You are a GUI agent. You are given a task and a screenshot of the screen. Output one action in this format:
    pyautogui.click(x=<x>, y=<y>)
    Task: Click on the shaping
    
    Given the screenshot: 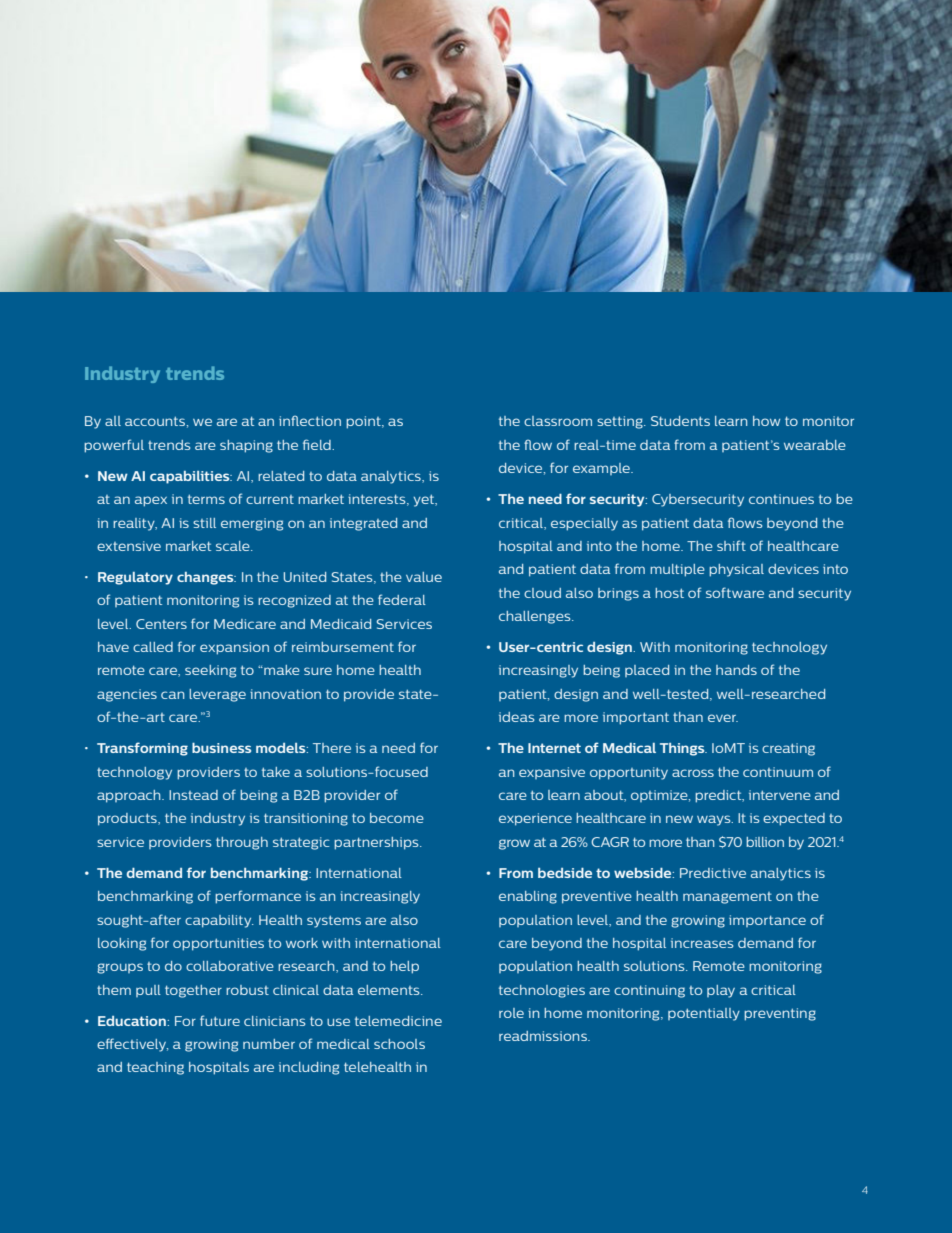 What is the action you would take?
    pyautogui.click(x=246, y=446)
